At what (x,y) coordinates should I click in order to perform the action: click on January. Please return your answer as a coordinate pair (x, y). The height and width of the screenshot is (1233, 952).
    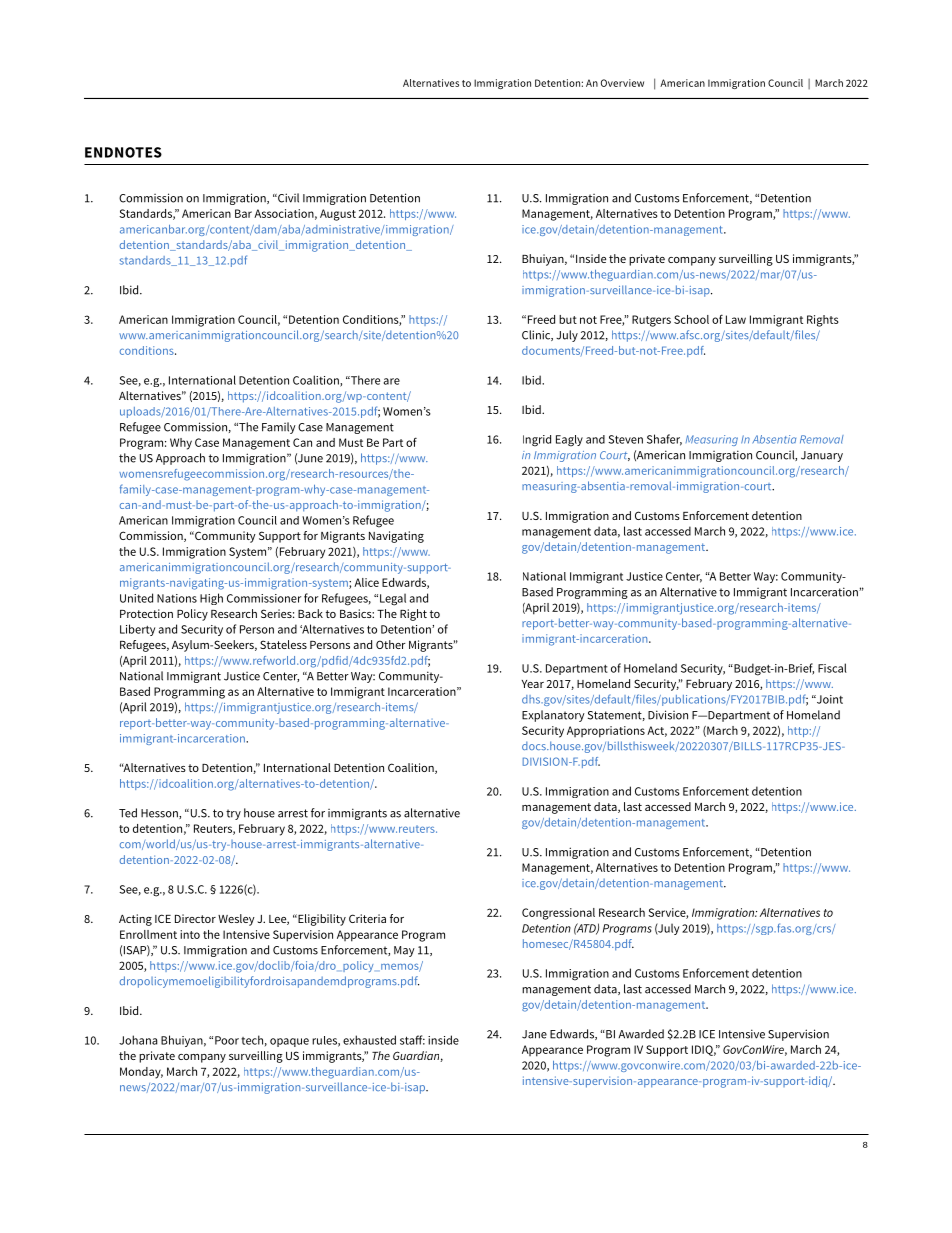
    Looking at the image, I should click on (822, 456).
